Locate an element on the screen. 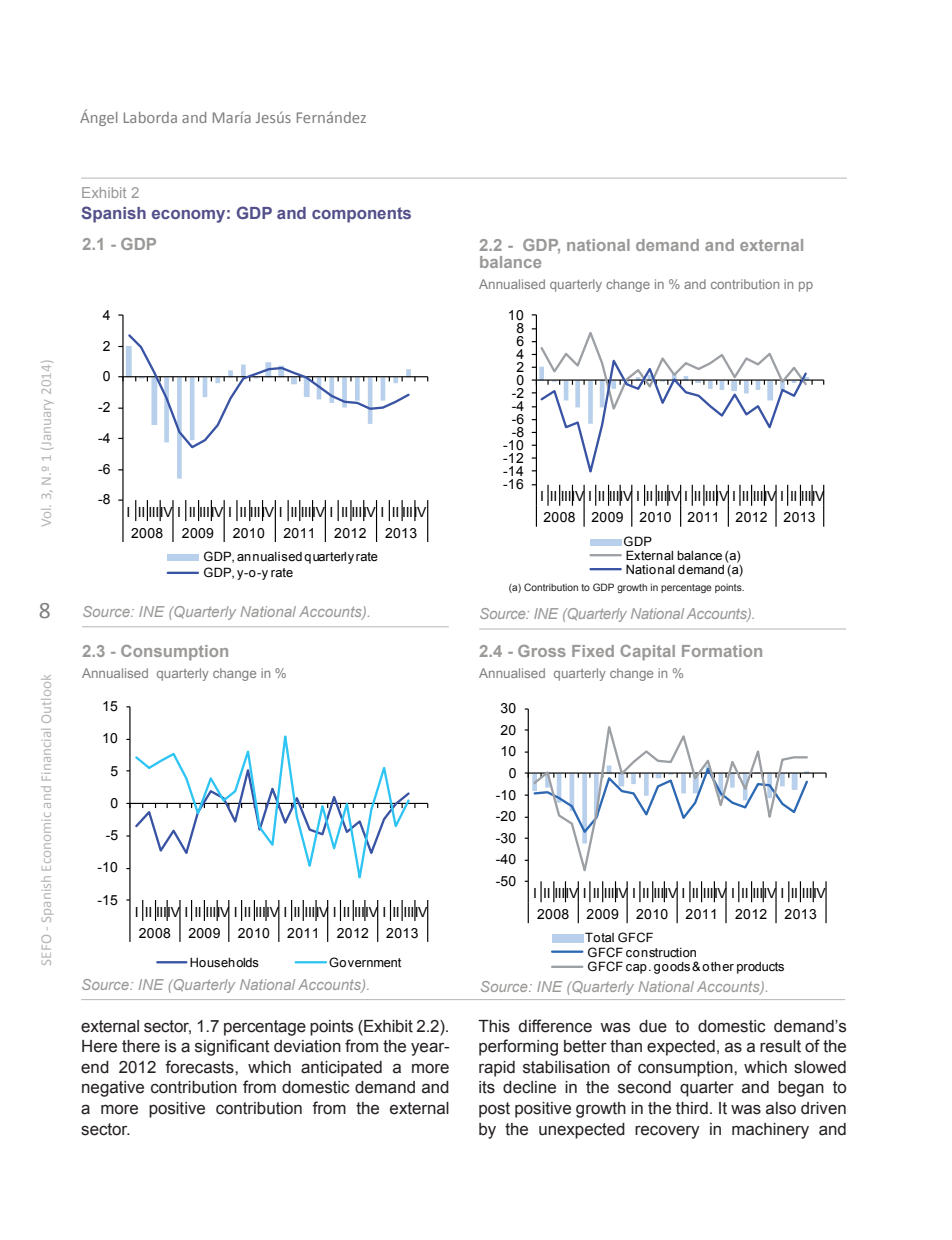 This screenshot has height=1240, width=952. other is located at coordinates (718, 966).
